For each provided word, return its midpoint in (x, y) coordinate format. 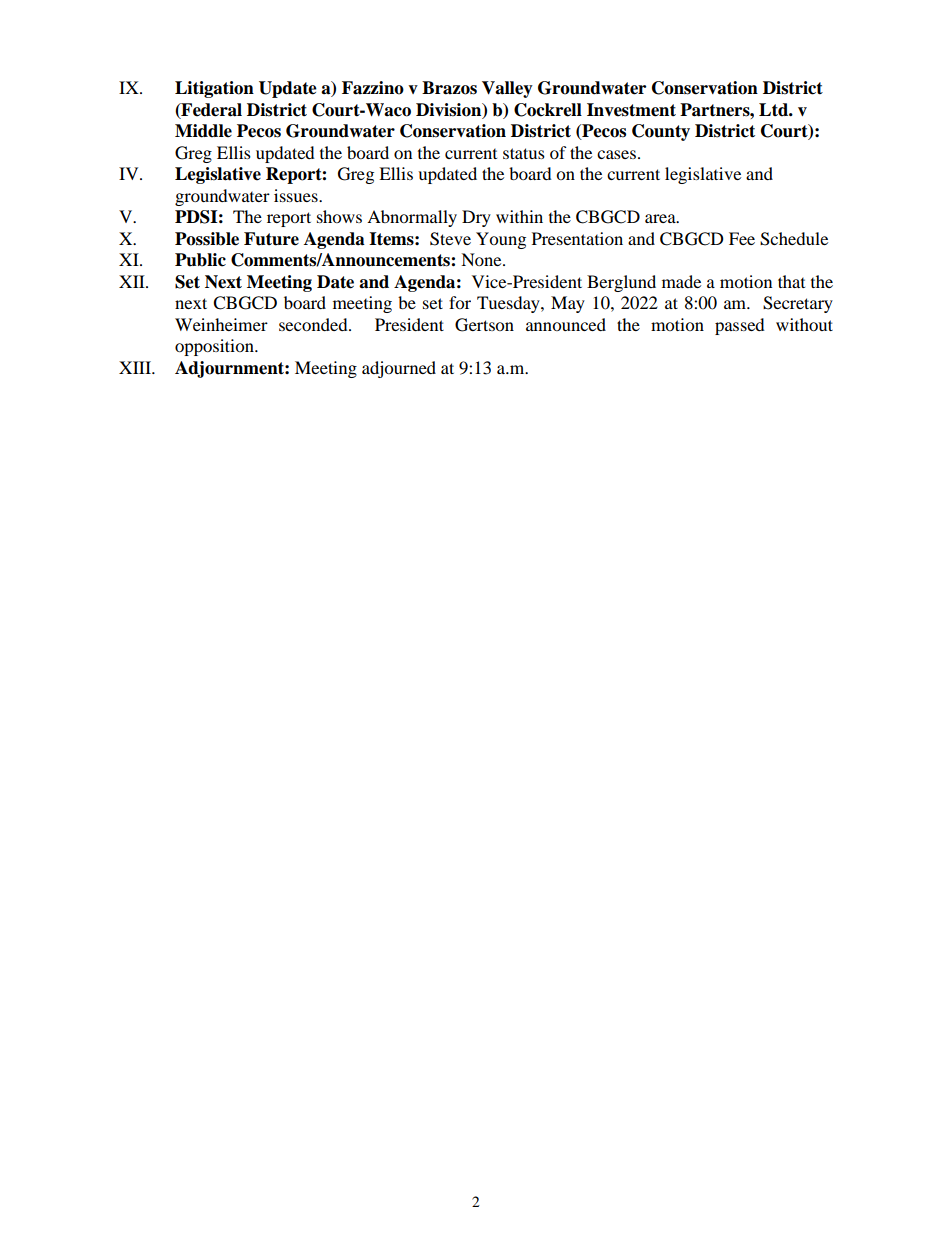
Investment (631, 110)
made (681, 281)
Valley (507, 89)
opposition (215, 347)
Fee (742, 238)
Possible (207, 239)
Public (200, 260)
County (661, 132)
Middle (203, 131)
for (460, 302)
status (524, 153)
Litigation (214, 89)
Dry (476, 218)
